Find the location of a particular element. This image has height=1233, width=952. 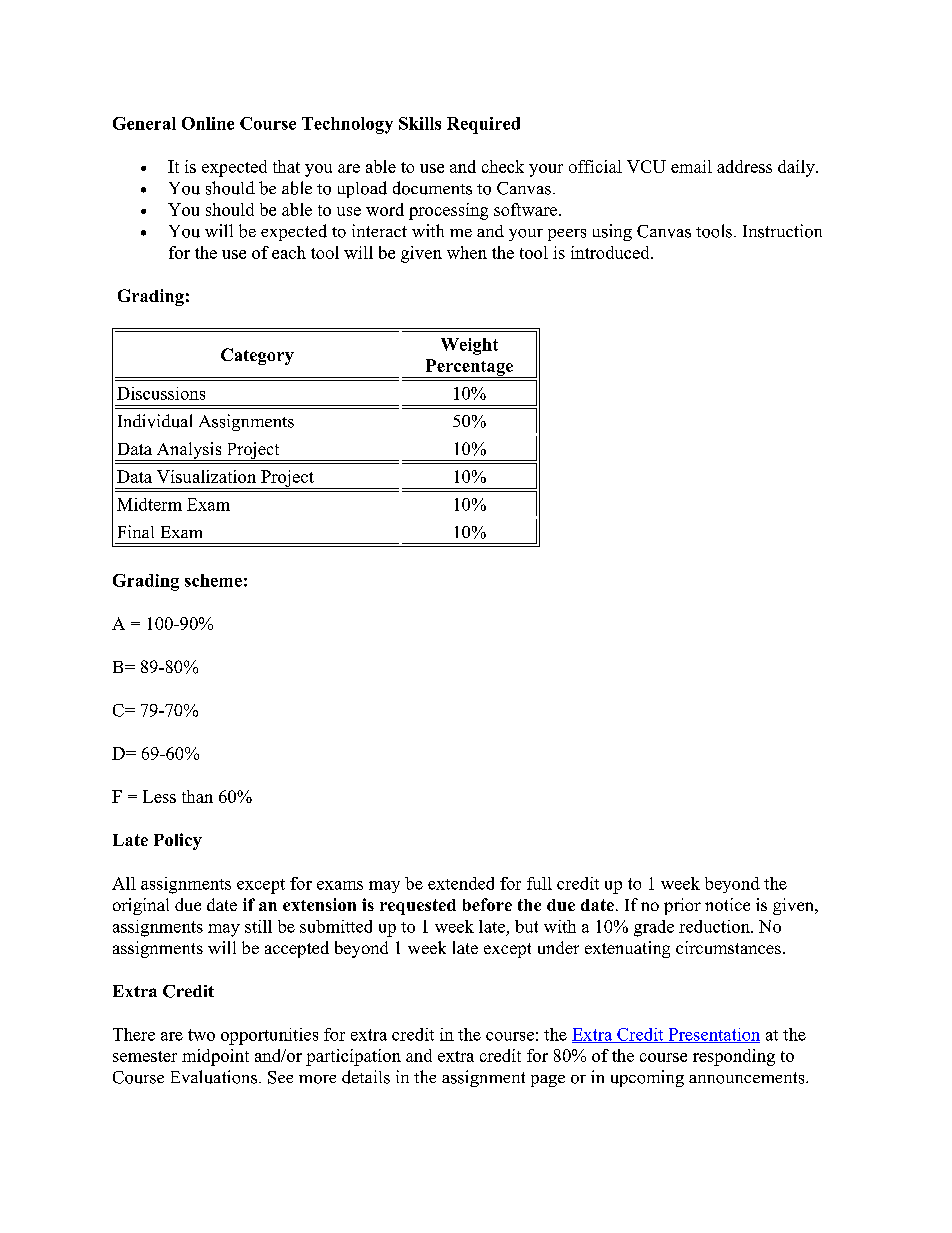

midpoint is located at coordinates (215, 1057).
